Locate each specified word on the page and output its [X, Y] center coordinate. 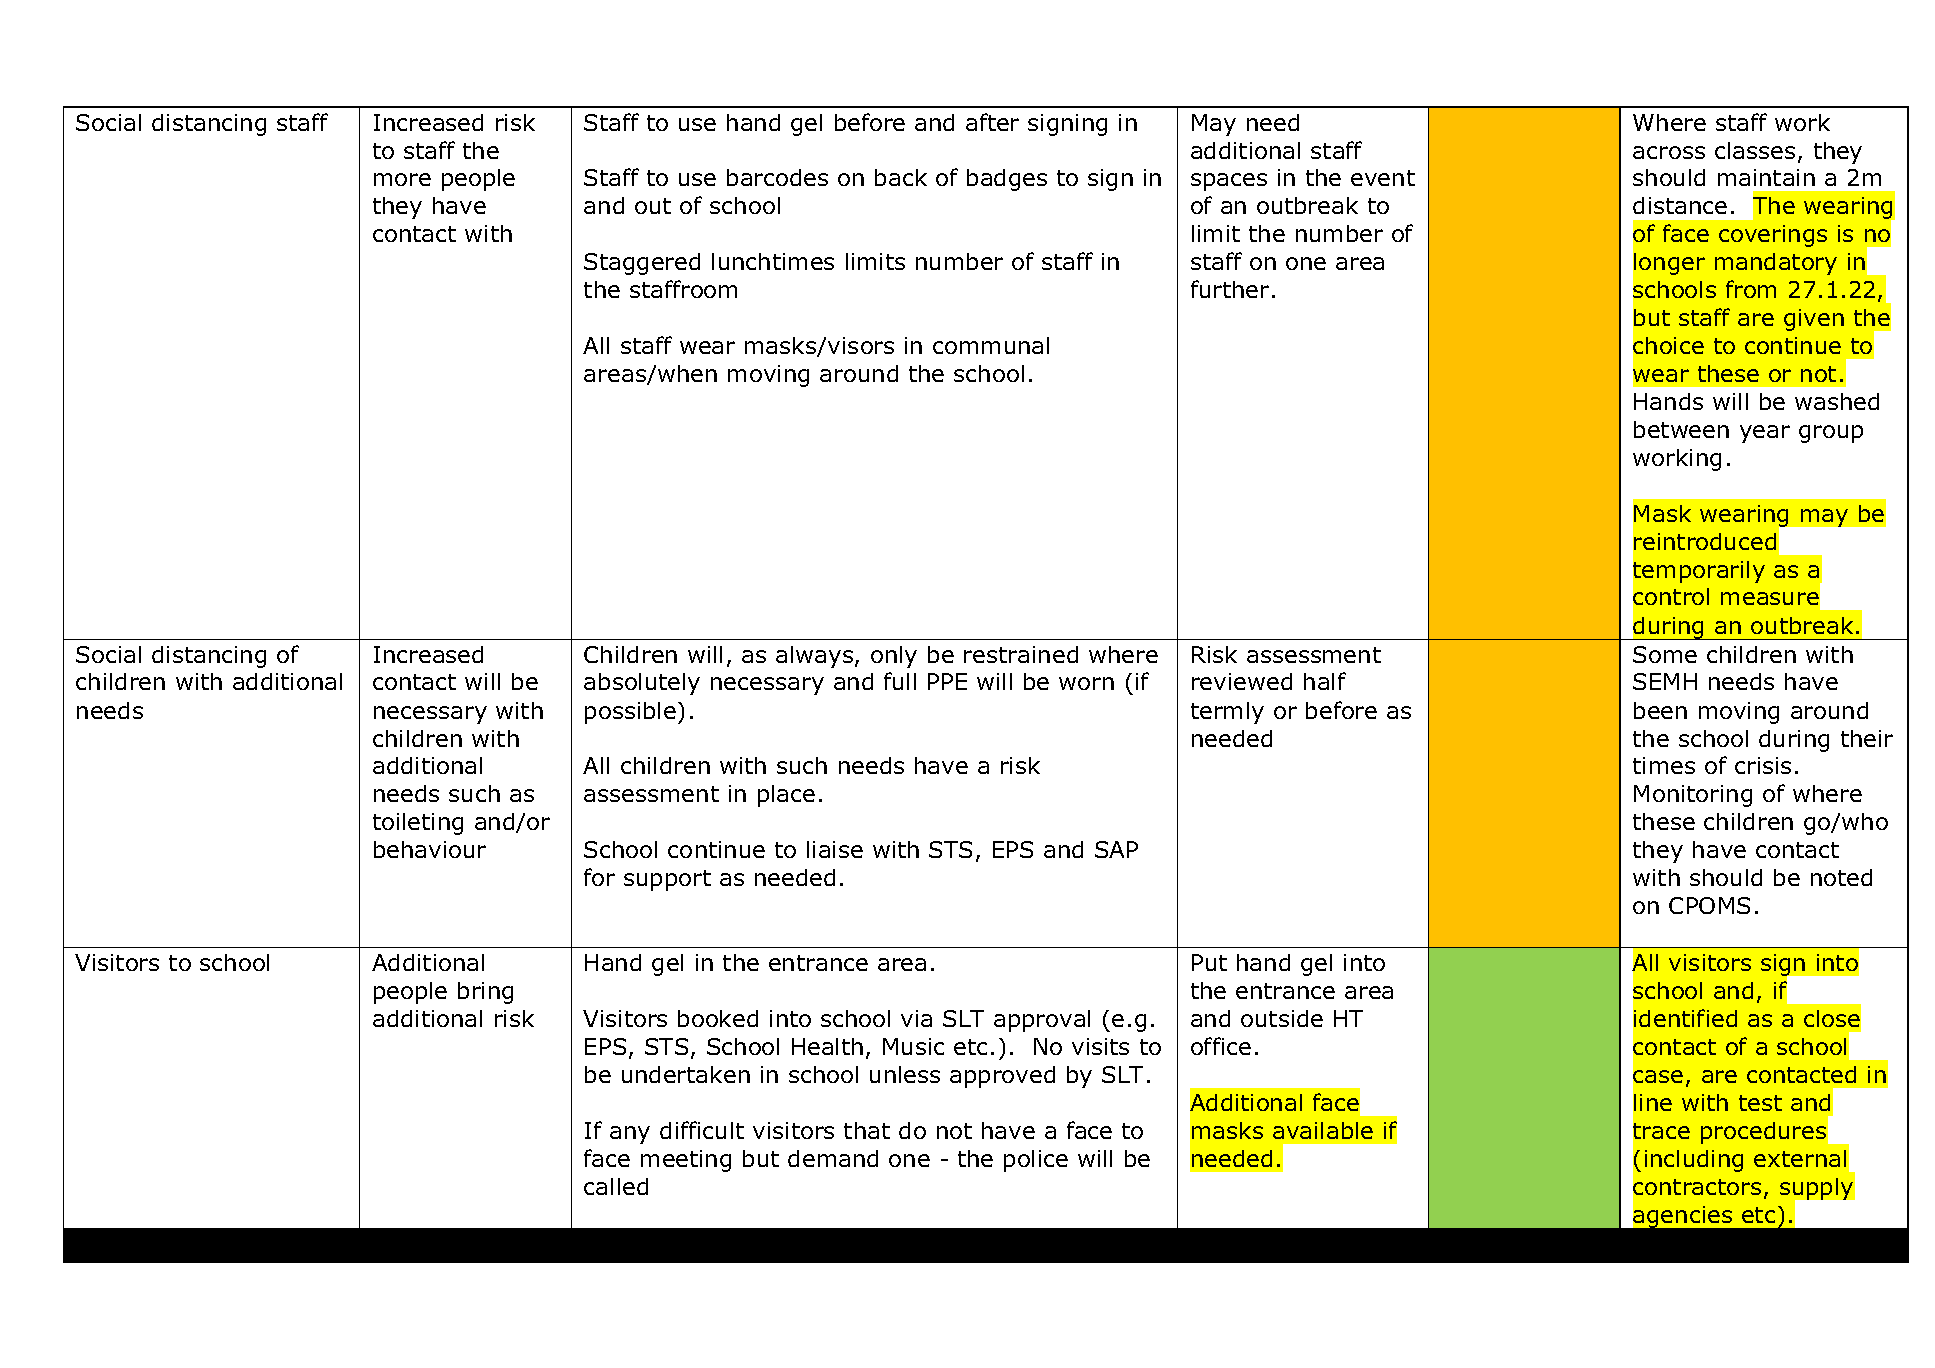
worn [1086, 683]
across [1669, 152]
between [1681, 429]
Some [1665, 654]
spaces [1229, 182]
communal [991, 345]
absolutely [642, 684]
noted [1841, 877]
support [667, 880]
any [630, 1135]
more [402, 179]
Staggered [642, 264]
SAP [1116, 849]
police [1036, 1161]
